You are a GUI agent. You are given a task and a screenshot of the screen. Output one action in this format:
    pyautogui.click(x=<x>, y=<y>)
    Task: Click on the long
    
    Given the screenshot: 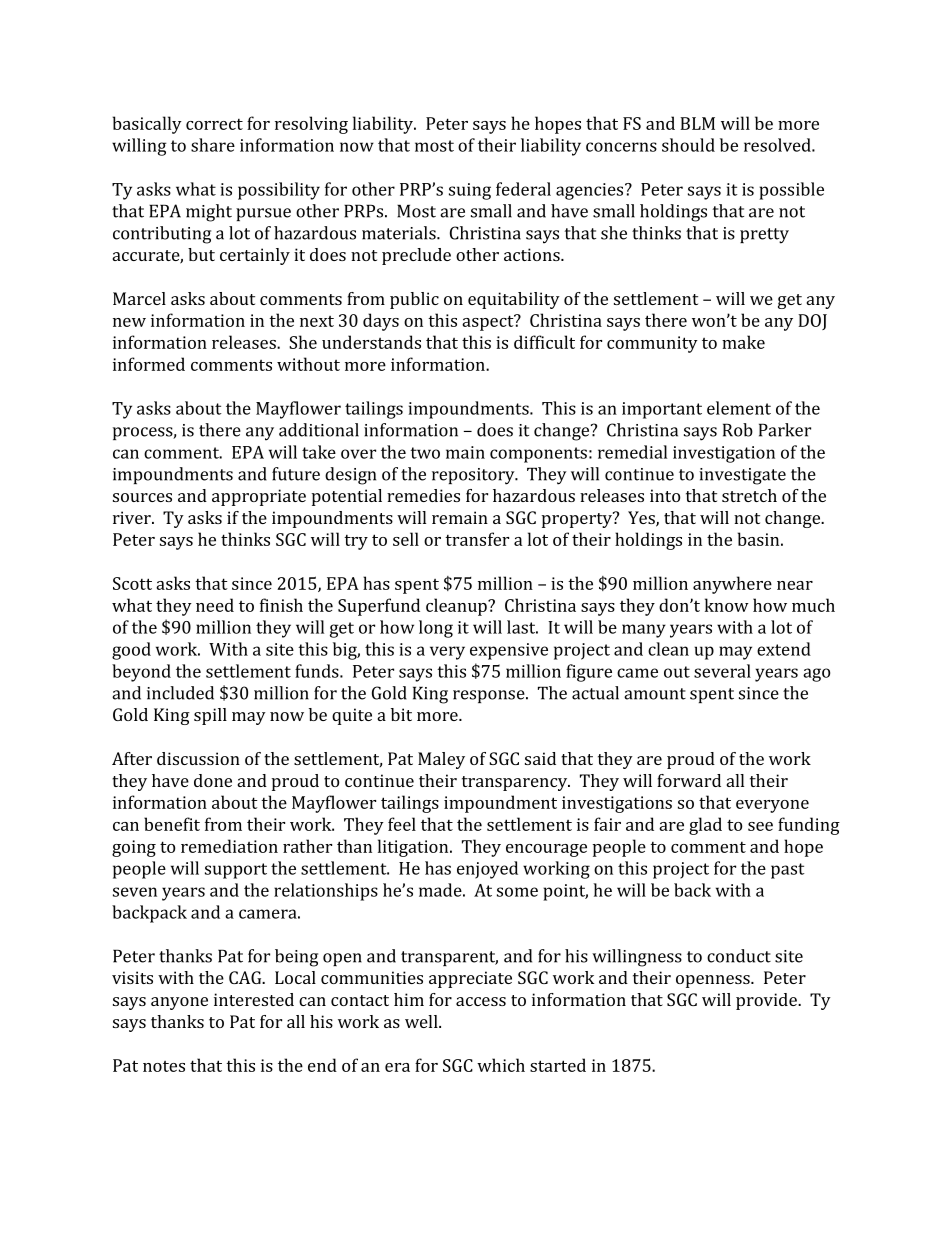 What is the action you would take?
    pyautogui.click(x=436, y=629)
